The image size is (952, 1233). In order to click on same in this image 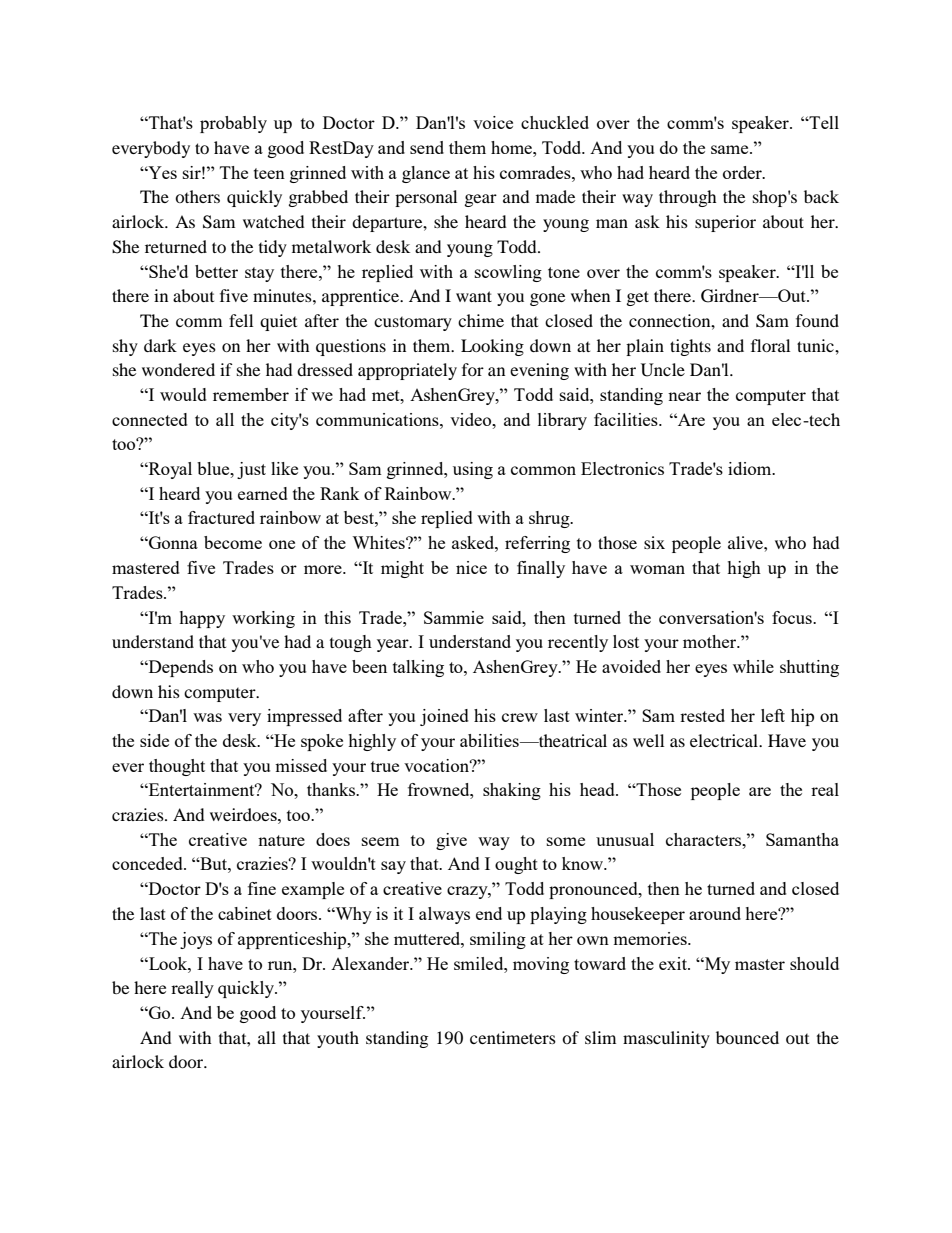, I will do `click(731, 149)`.
